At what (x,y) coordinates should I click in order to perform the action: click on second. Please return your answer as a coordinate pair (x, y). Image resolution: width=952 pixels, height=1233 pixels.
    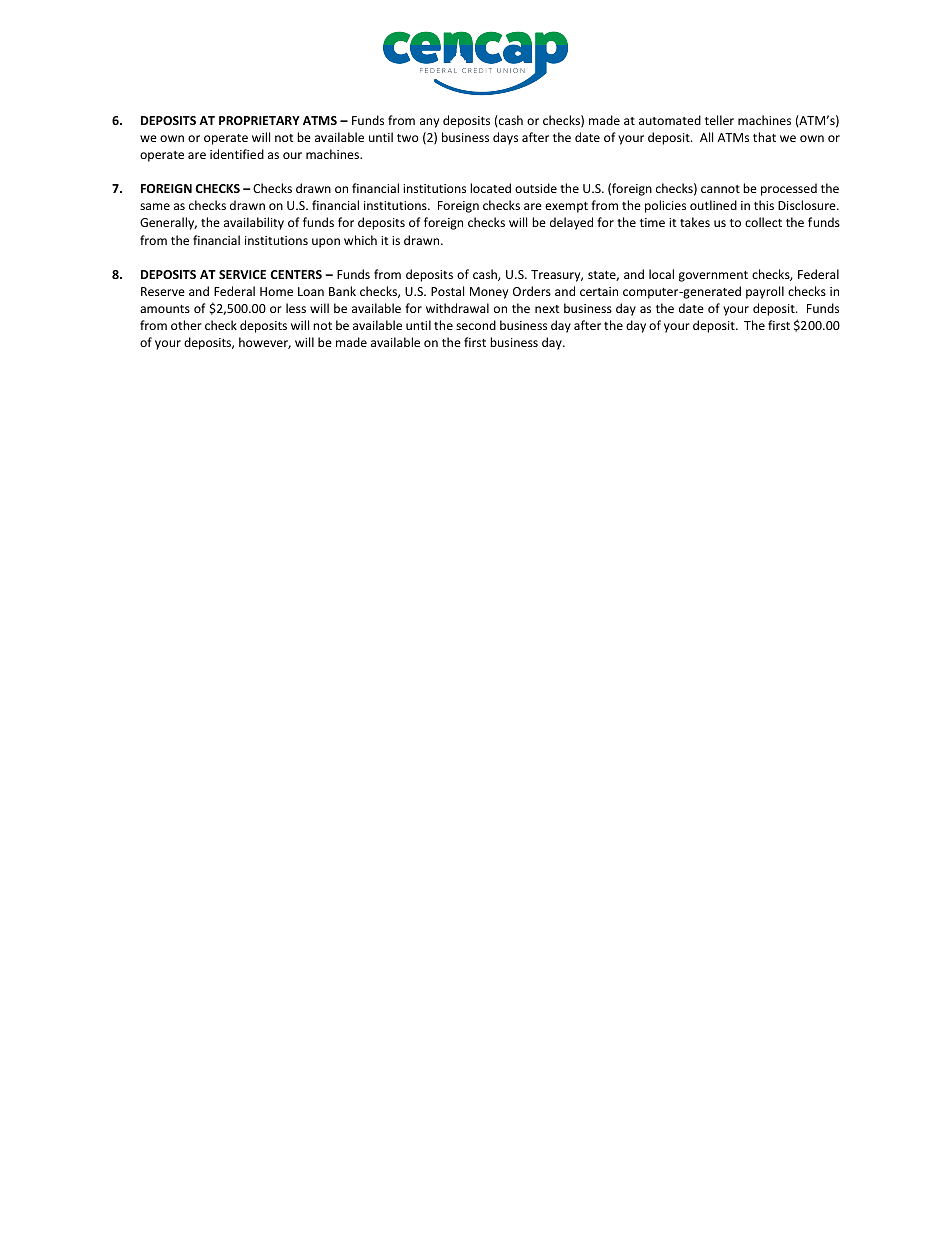
    Looking at the image, I should click on (476, 325).
